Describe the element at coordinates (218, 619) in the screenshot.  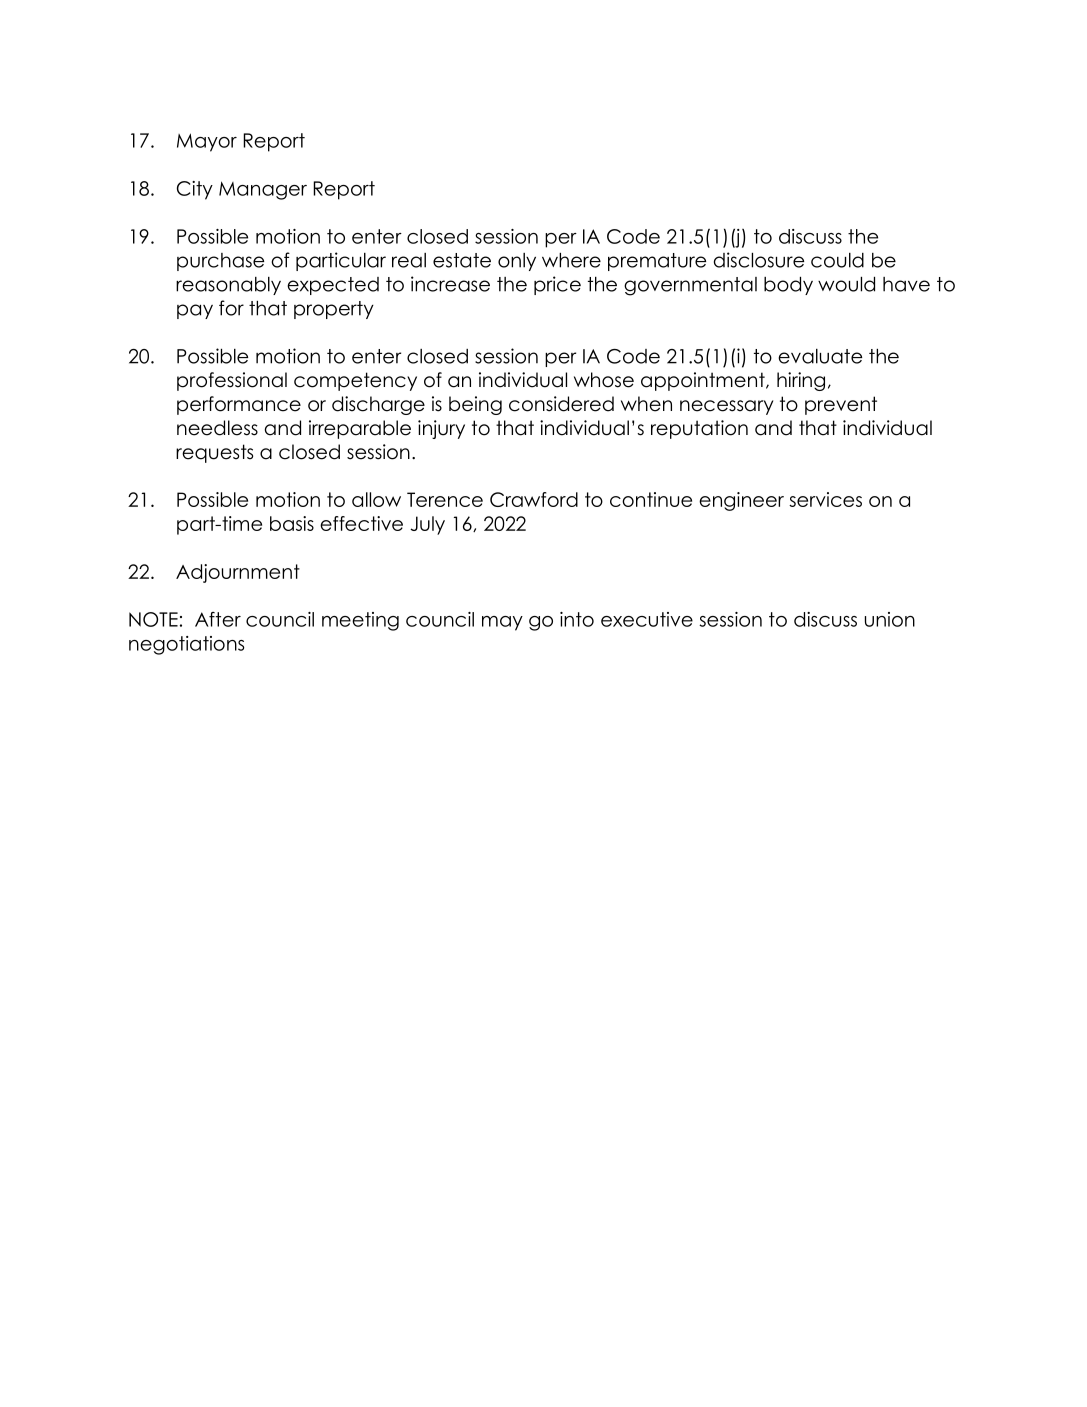
I see `After` at that location.
